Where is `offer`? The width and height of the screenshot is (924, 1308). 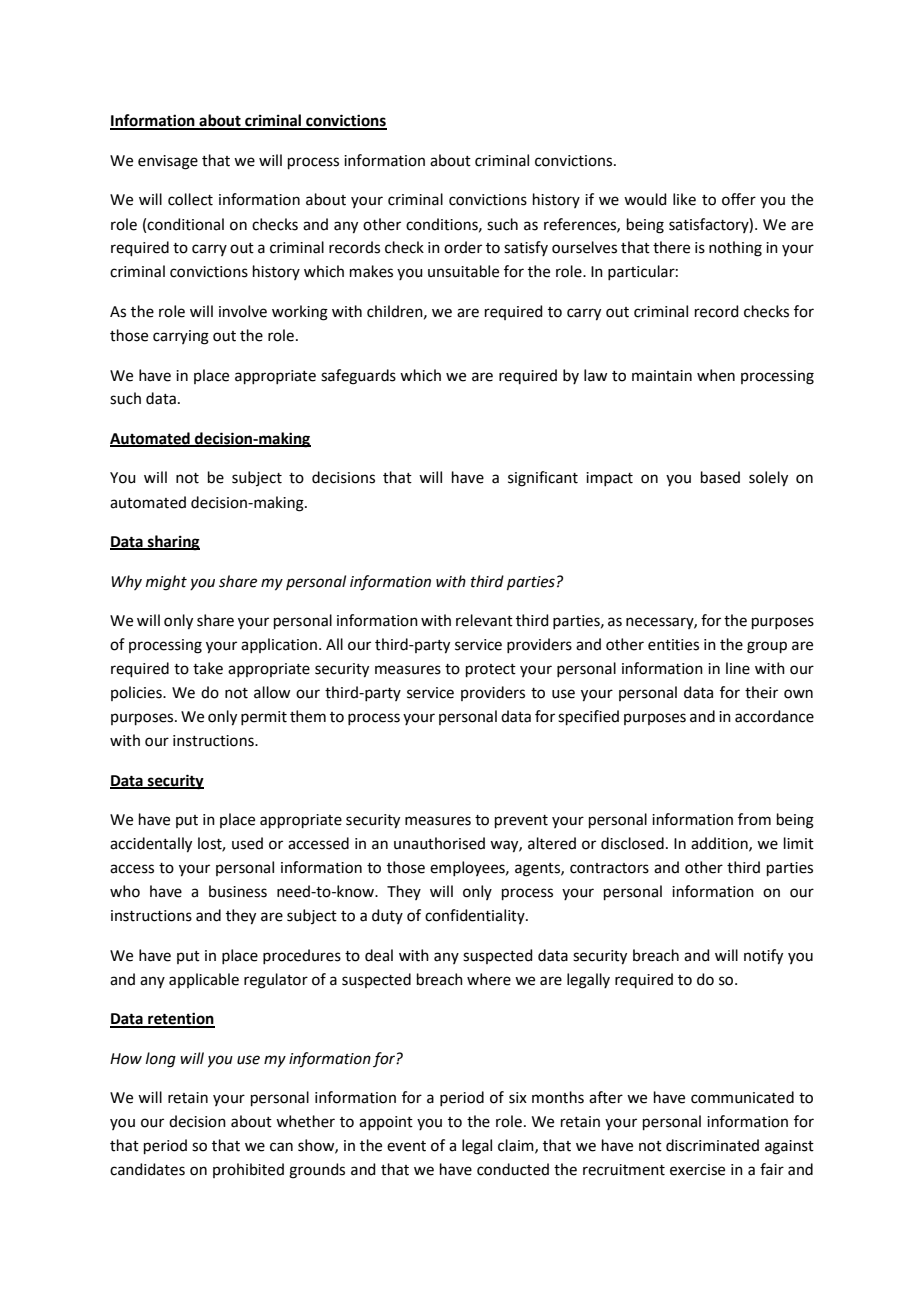
offer is located at coordinates (739, 199).
